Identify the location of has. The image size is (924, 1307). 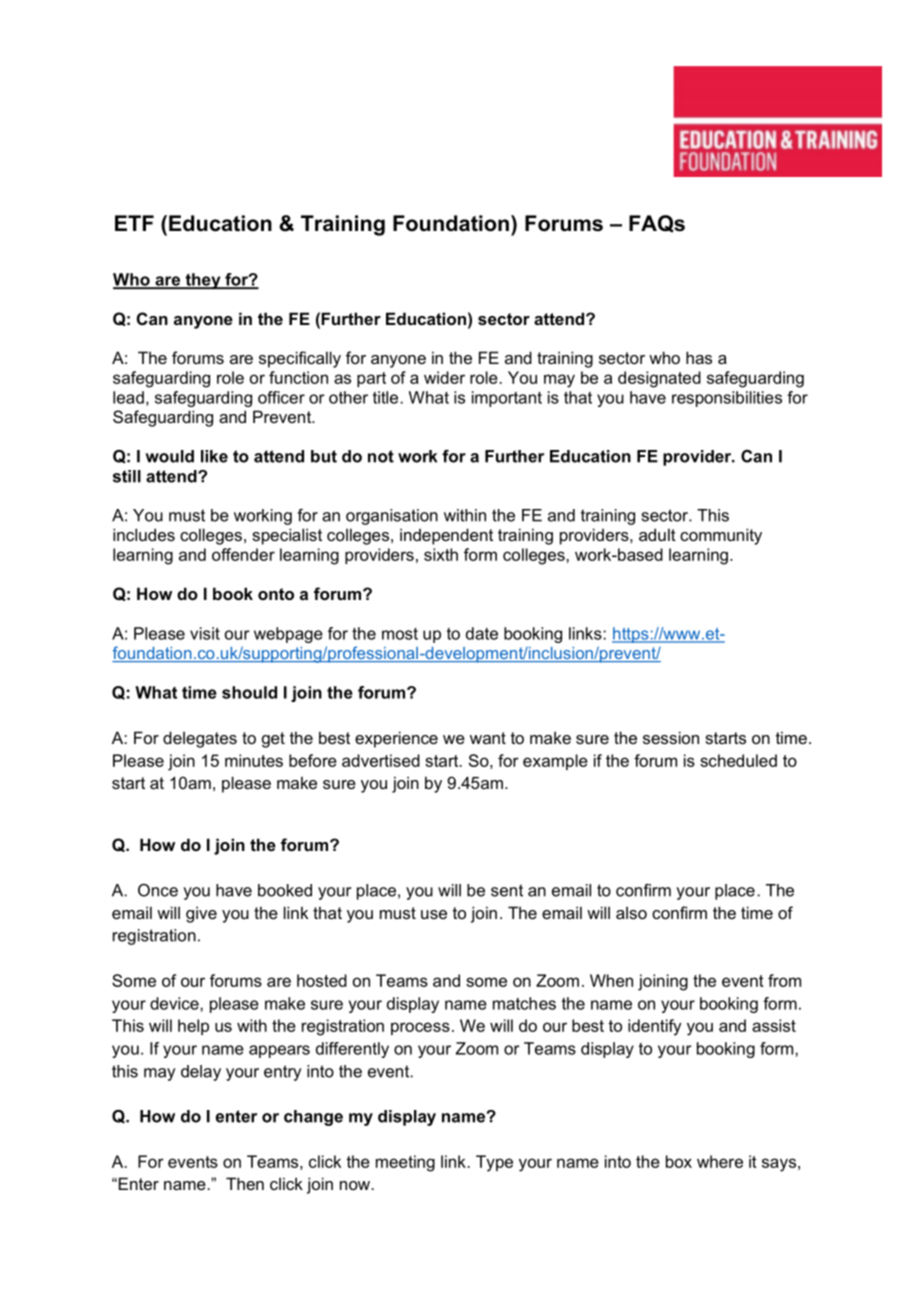
(699, 357).
